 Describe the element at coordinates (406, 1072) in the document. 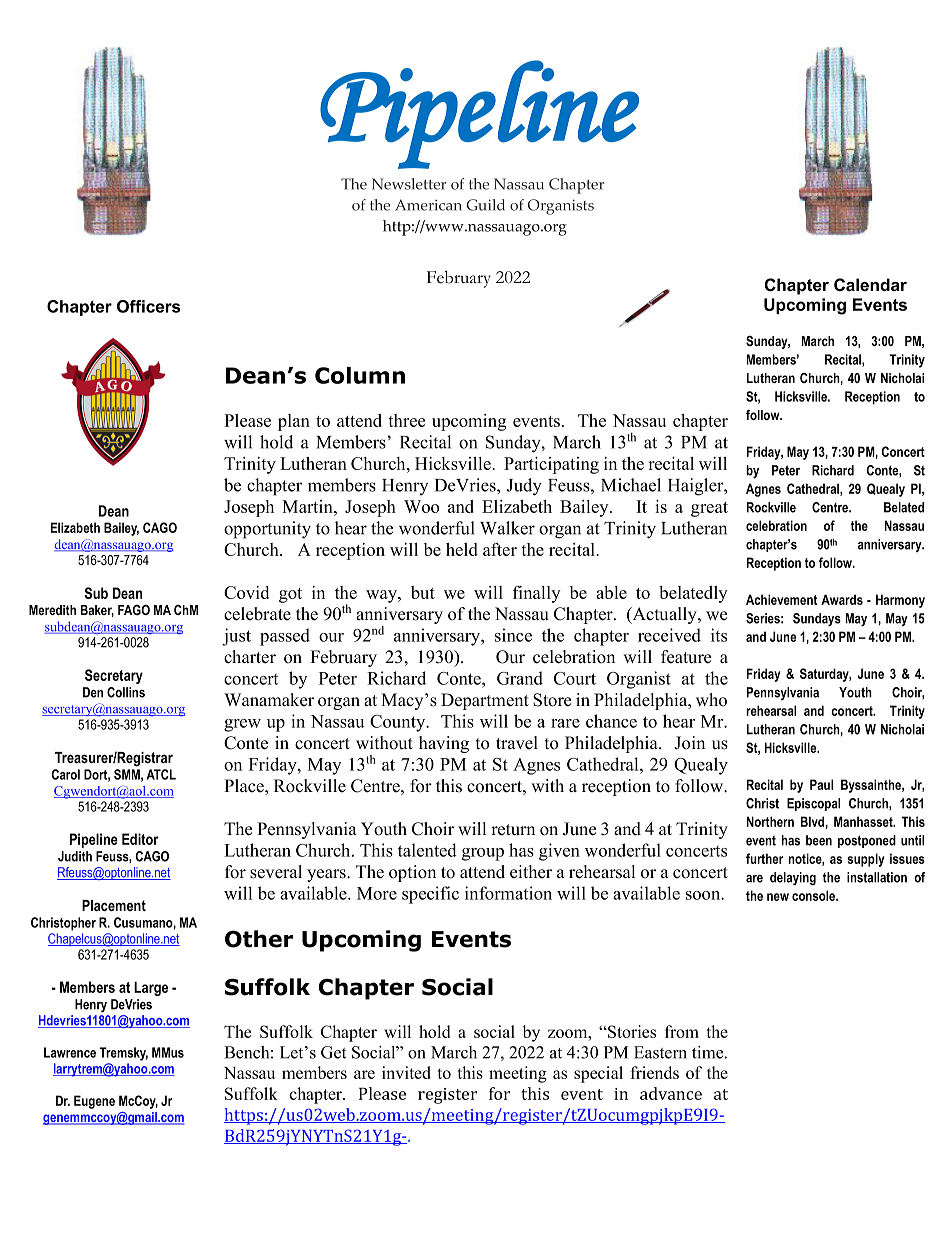

I see `invited` at that location.
